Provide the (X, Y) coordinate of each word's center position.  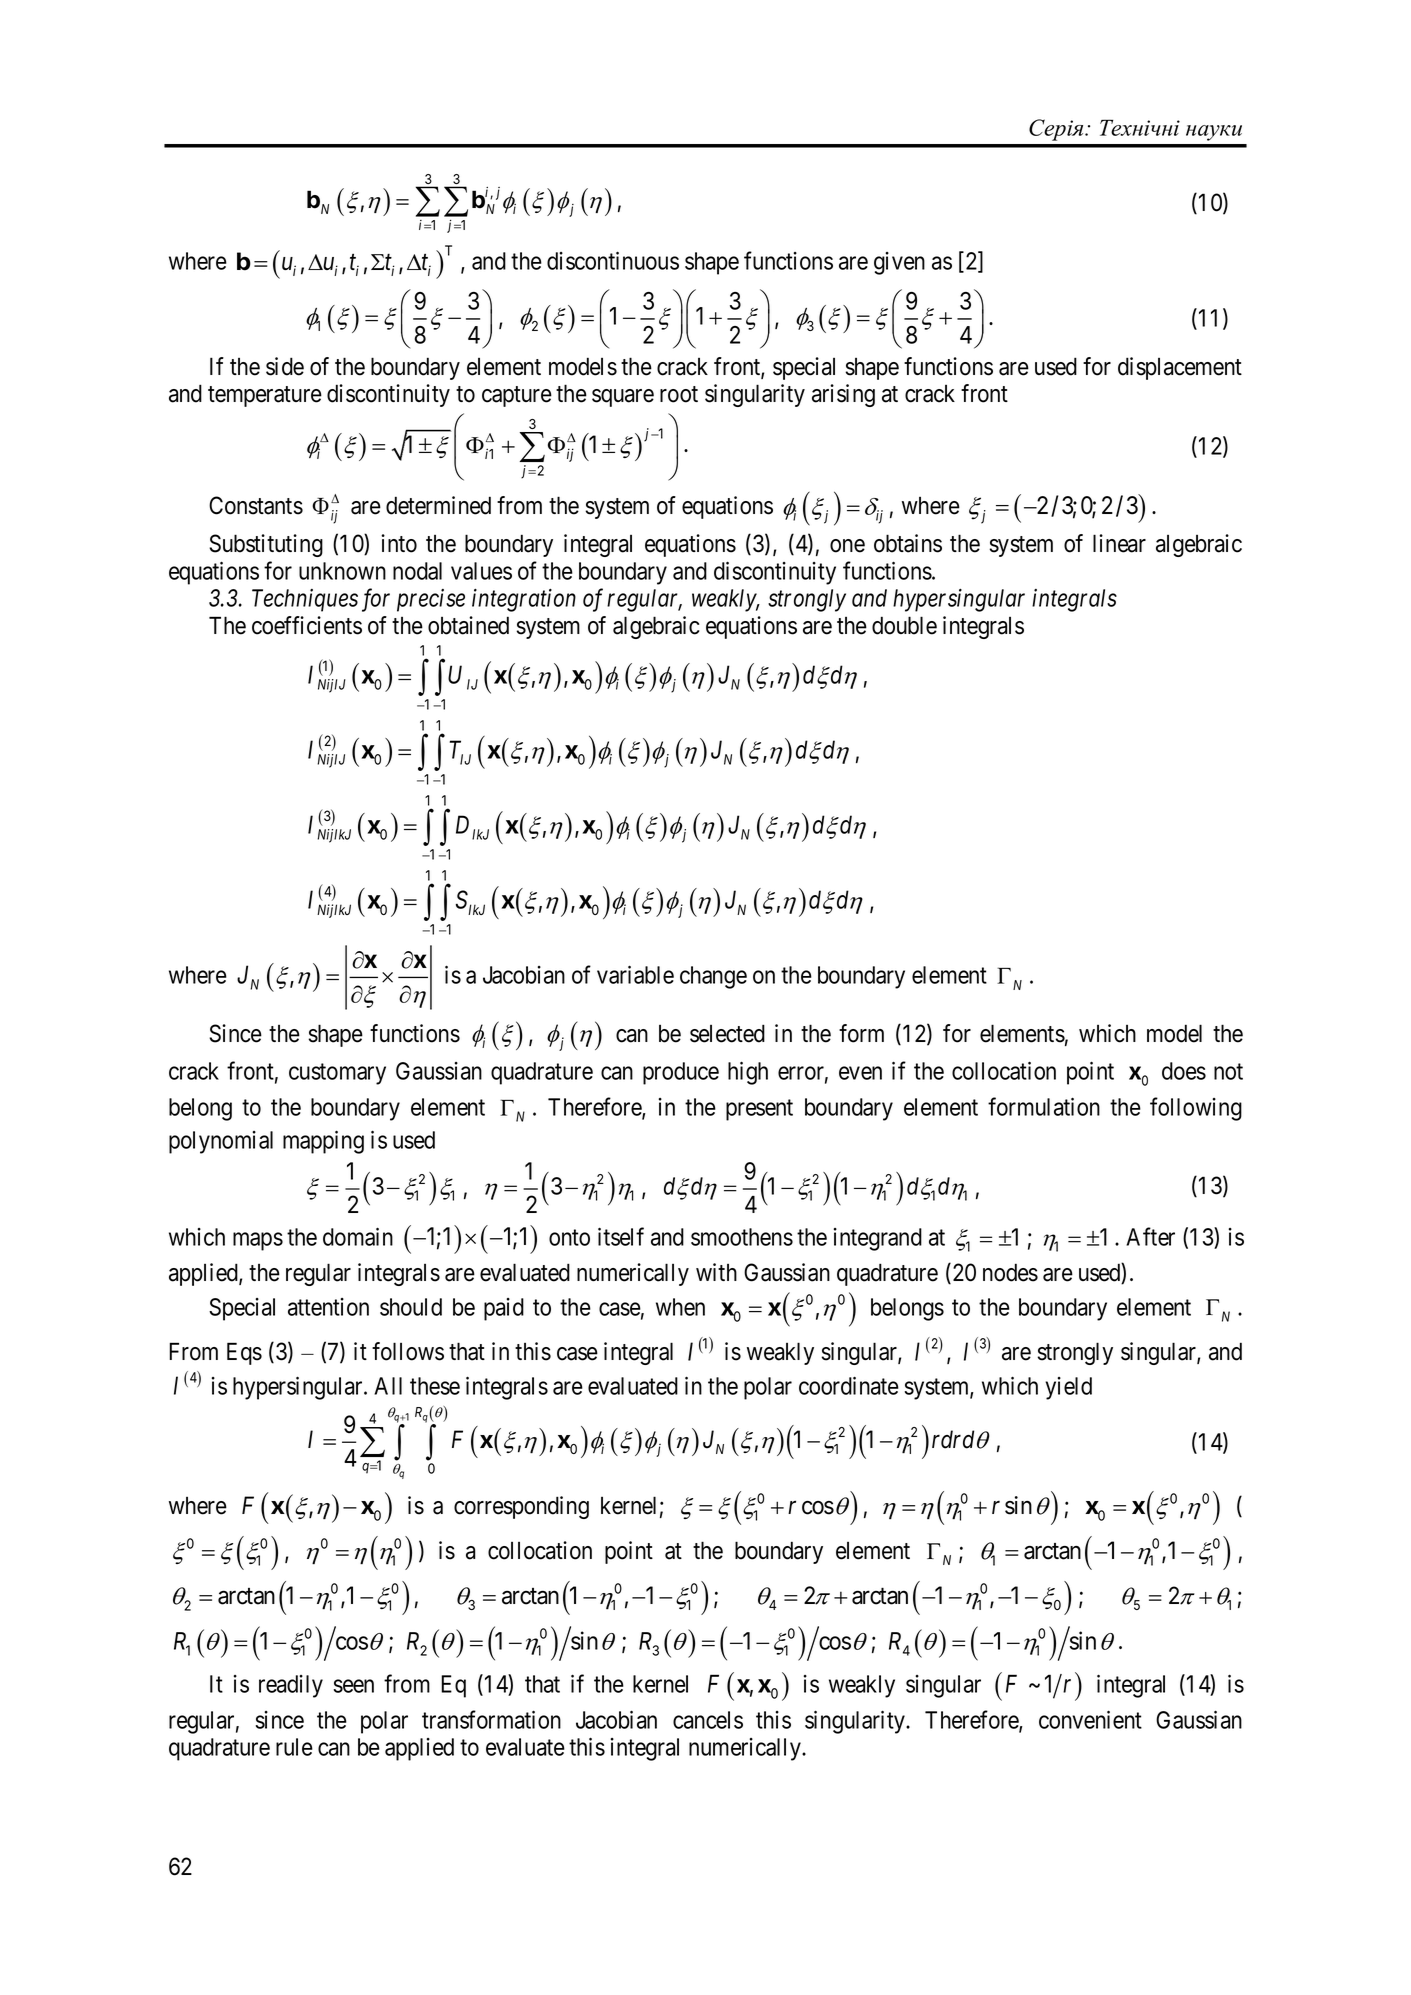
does (1184, 1071)
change (713, 977)
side (285, 366)
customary (337, 1074)
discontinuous (613, 260)
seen (354, 1686)
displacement (1180, 368)
